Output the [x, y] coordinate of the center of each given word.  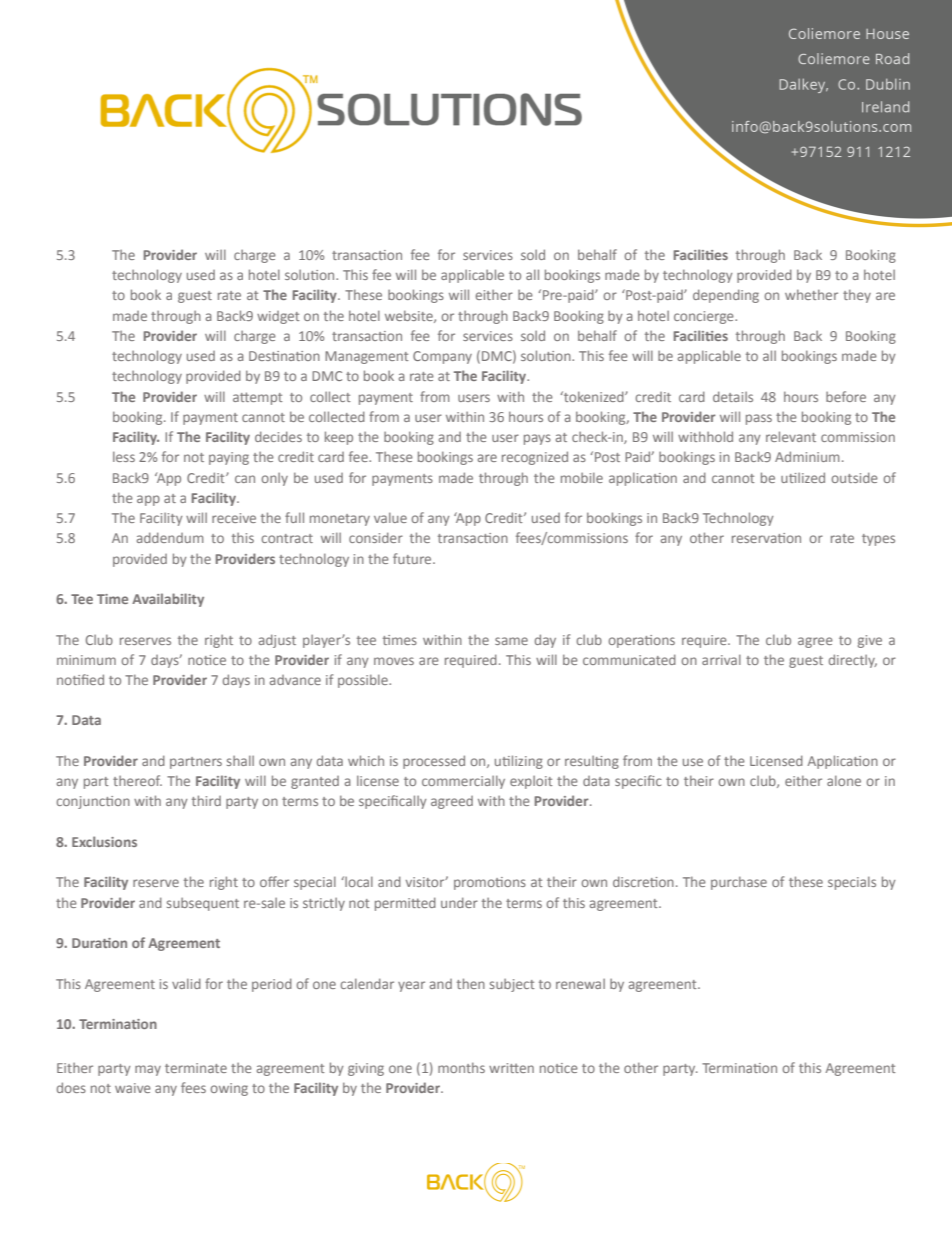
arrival [721, 659]
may [148, 1070]
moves [394, 661]
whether [811, 294]
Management [367, 357]
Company [442, 357]
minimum [86, 660]
